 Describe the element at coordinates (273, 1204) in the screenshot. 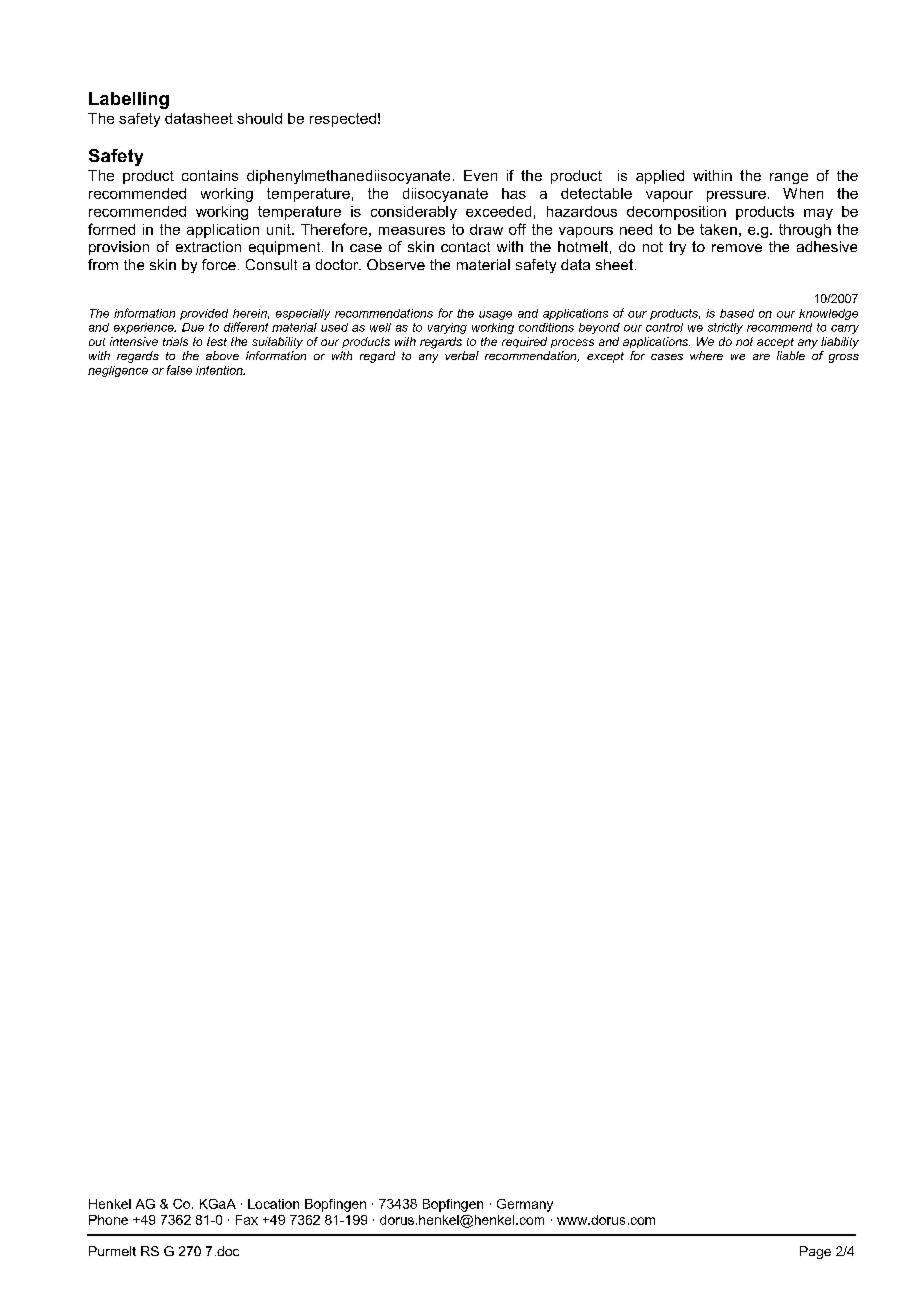

I see `Location` at that location.
